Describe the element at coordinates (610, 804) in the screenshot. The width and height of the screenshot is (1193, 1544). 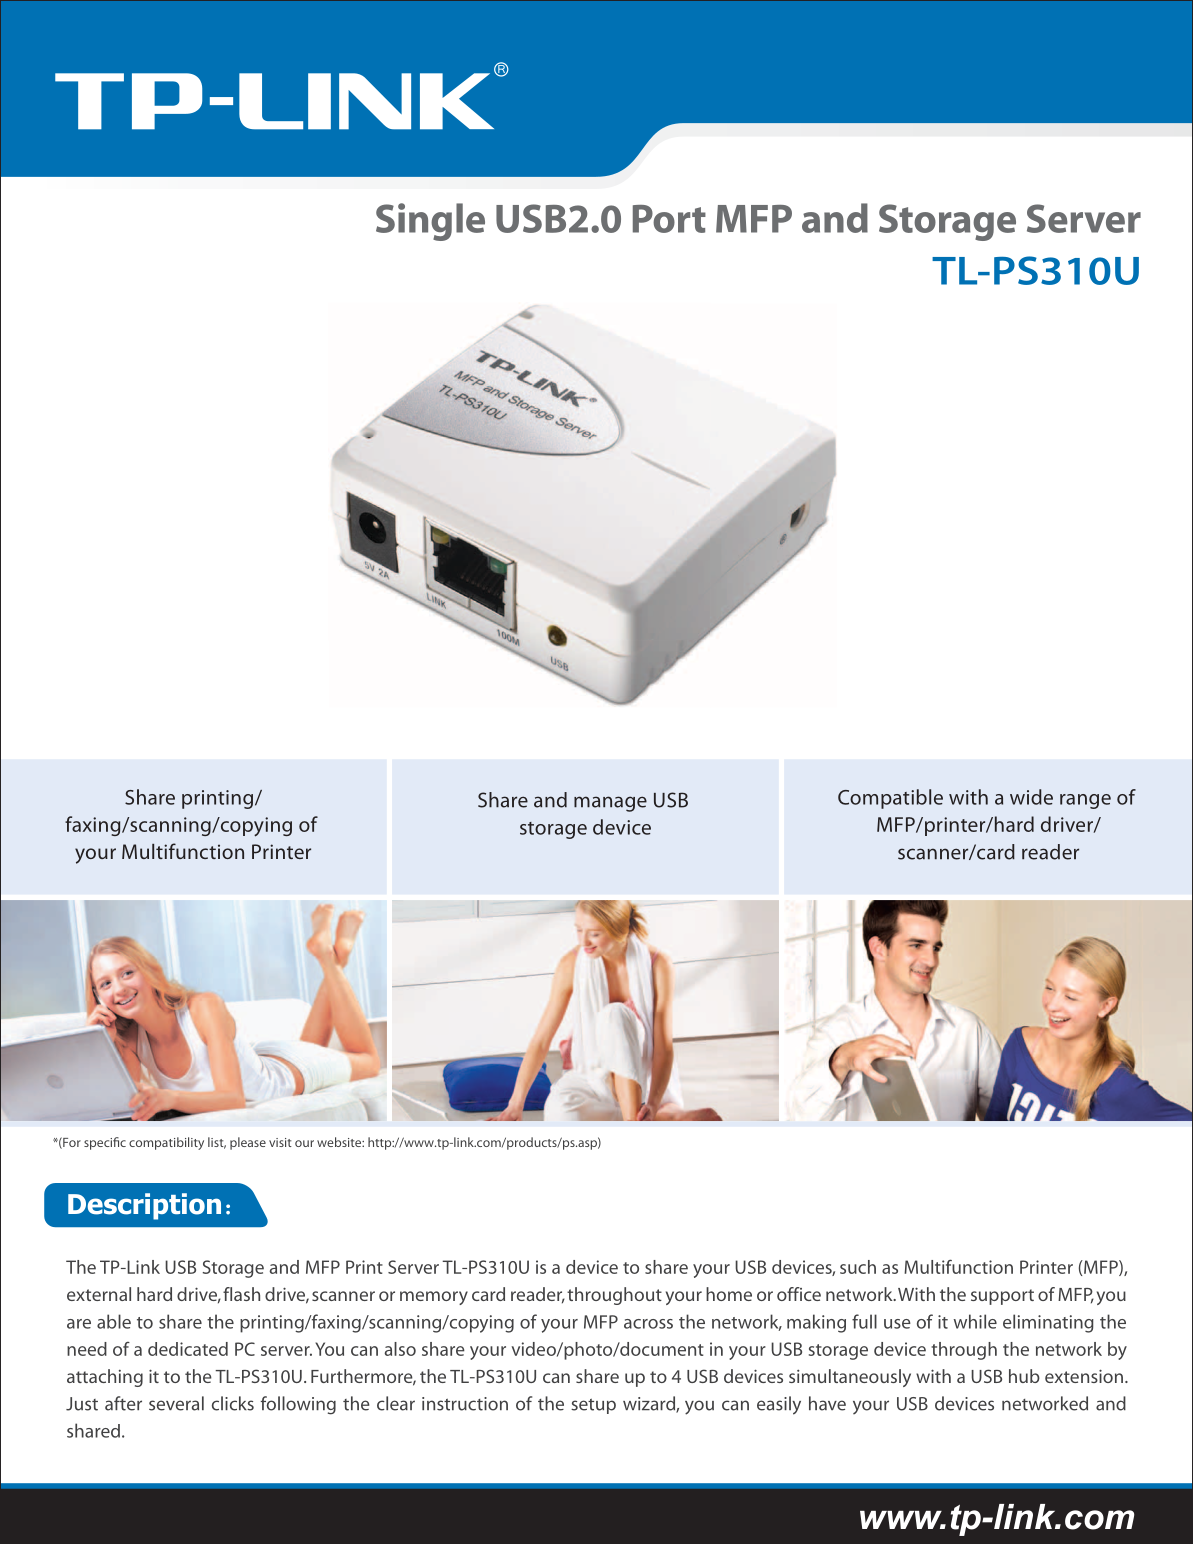
I see `manage` at that location.
